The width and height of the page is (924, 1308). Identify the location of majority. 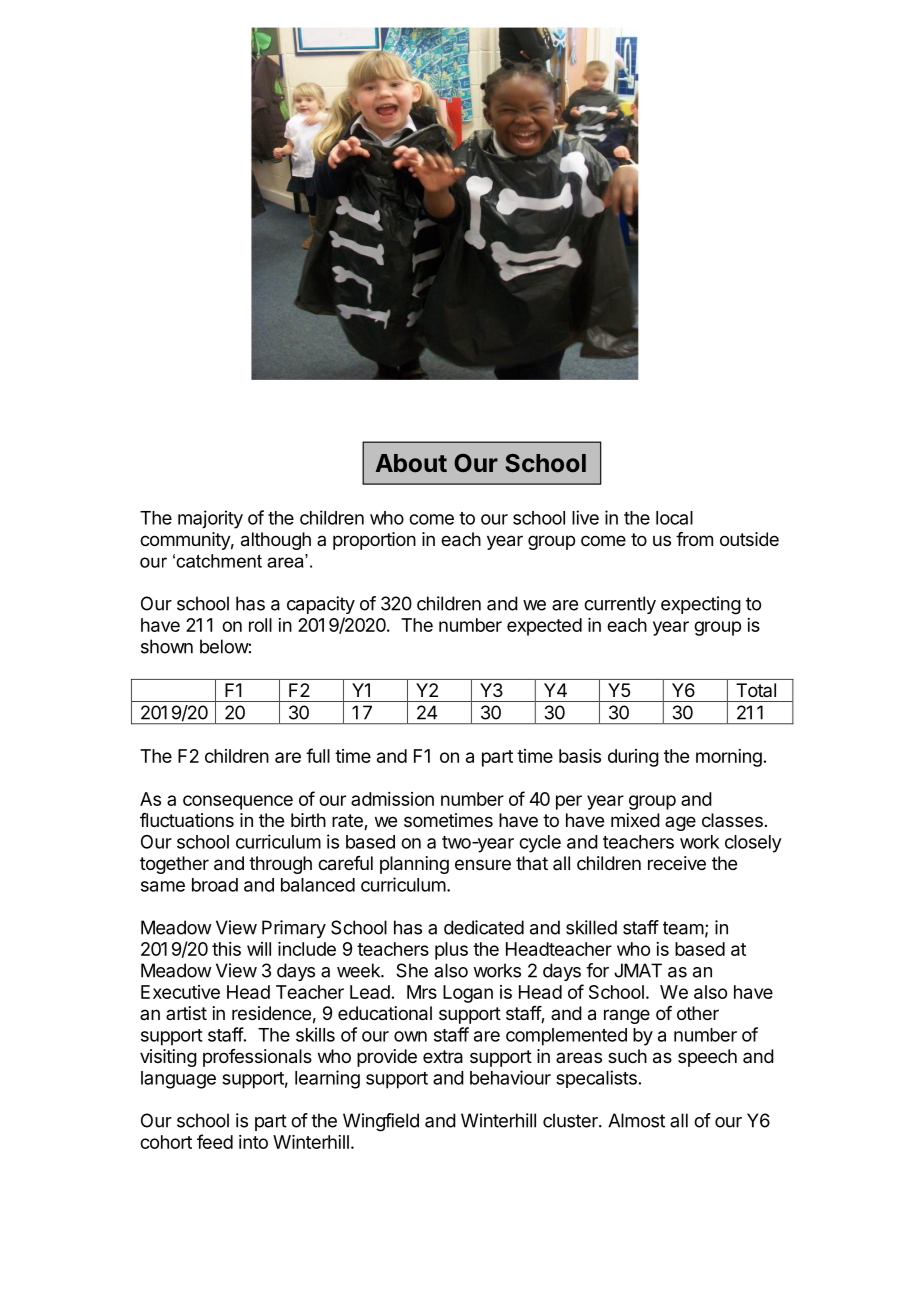
(210, 519).
